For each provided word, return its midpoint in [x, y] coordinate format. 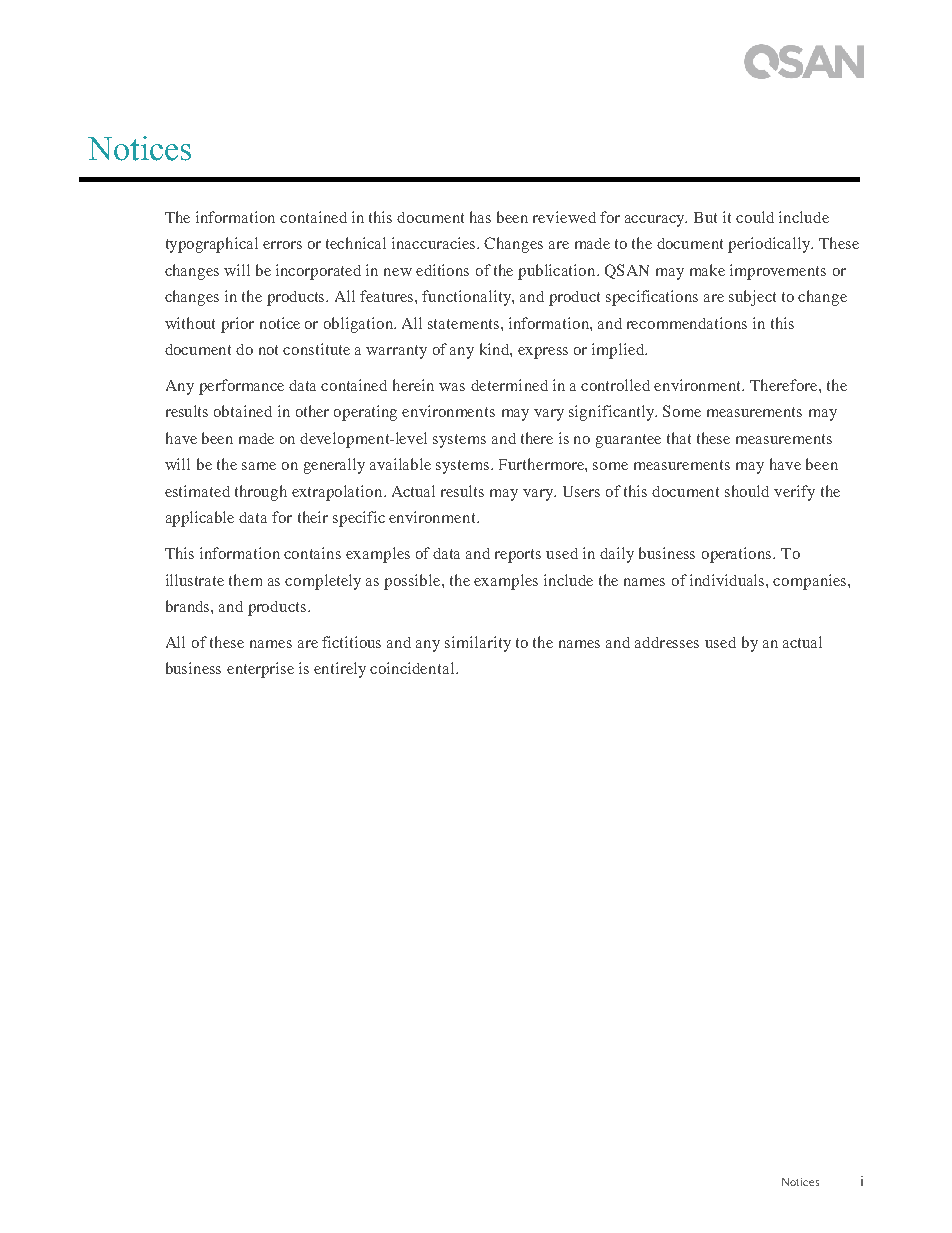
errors [282, 245]
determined [509, 385]
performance [241, 387]
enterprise [260, 670]
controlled [615, 385]
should [747, 491]
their [313, 517]
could [755, 217]
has [480, 217]
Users [581, 491]
